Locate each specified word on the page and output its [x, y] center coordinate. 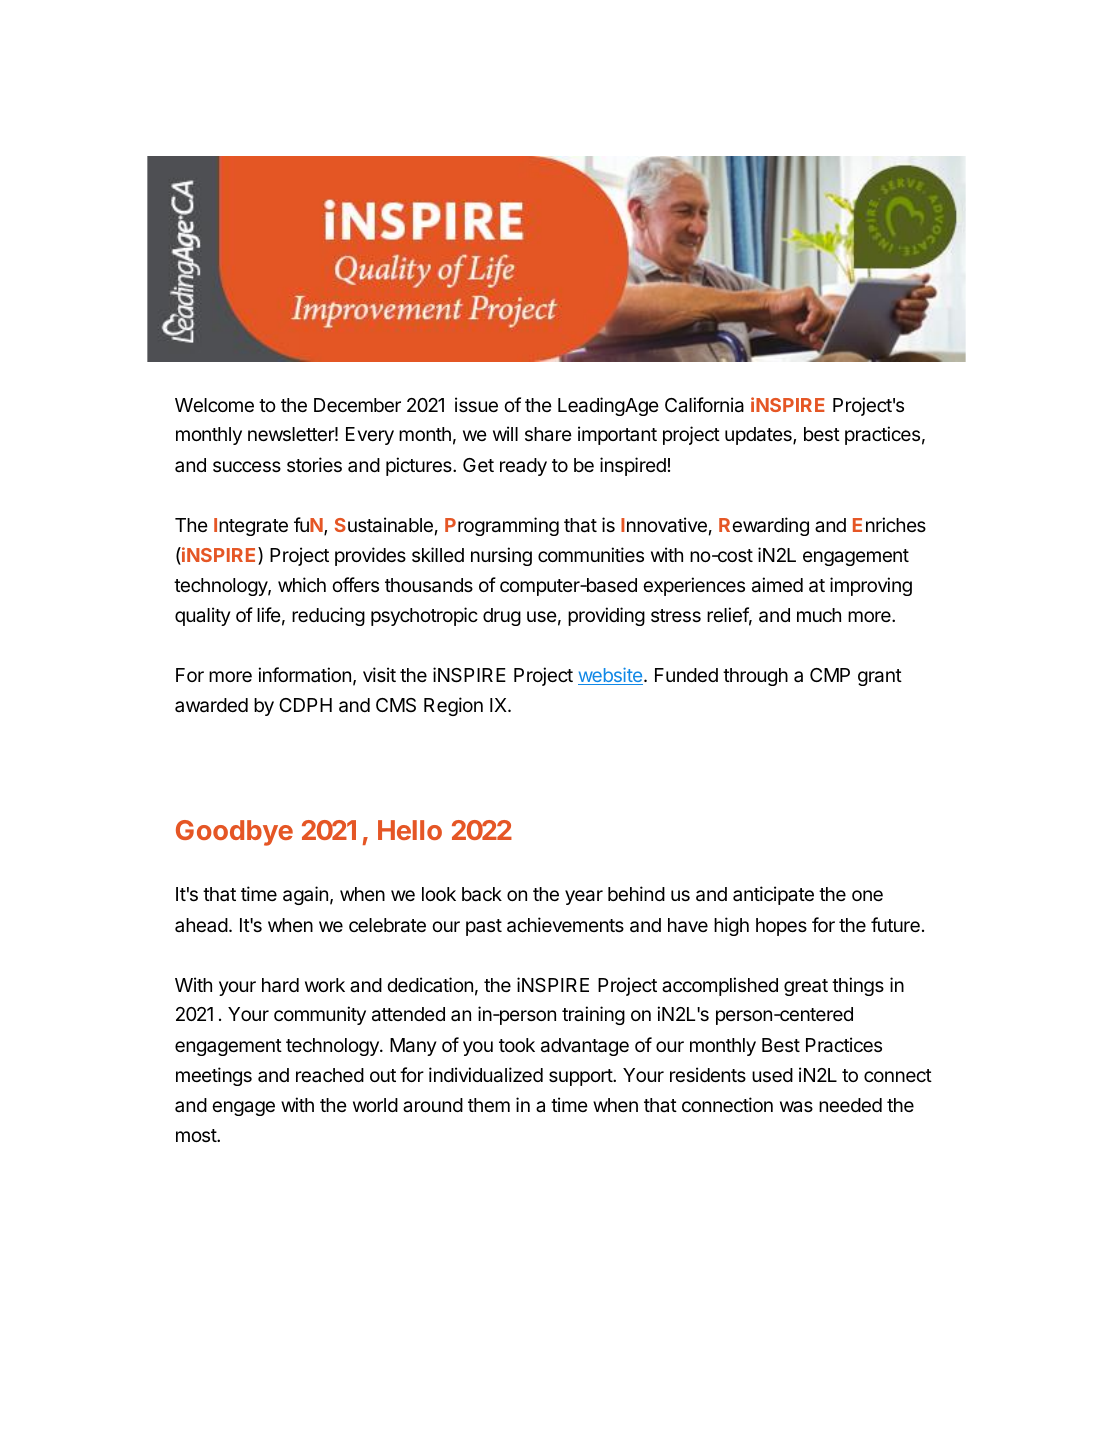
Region [453, 706]
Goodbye [234, 833]
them [489, 1105]
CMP [830, 675]
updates [759, 436]
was [796, 1106]
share [548, 434]
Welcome [214, 405]
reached [330, 1075]
